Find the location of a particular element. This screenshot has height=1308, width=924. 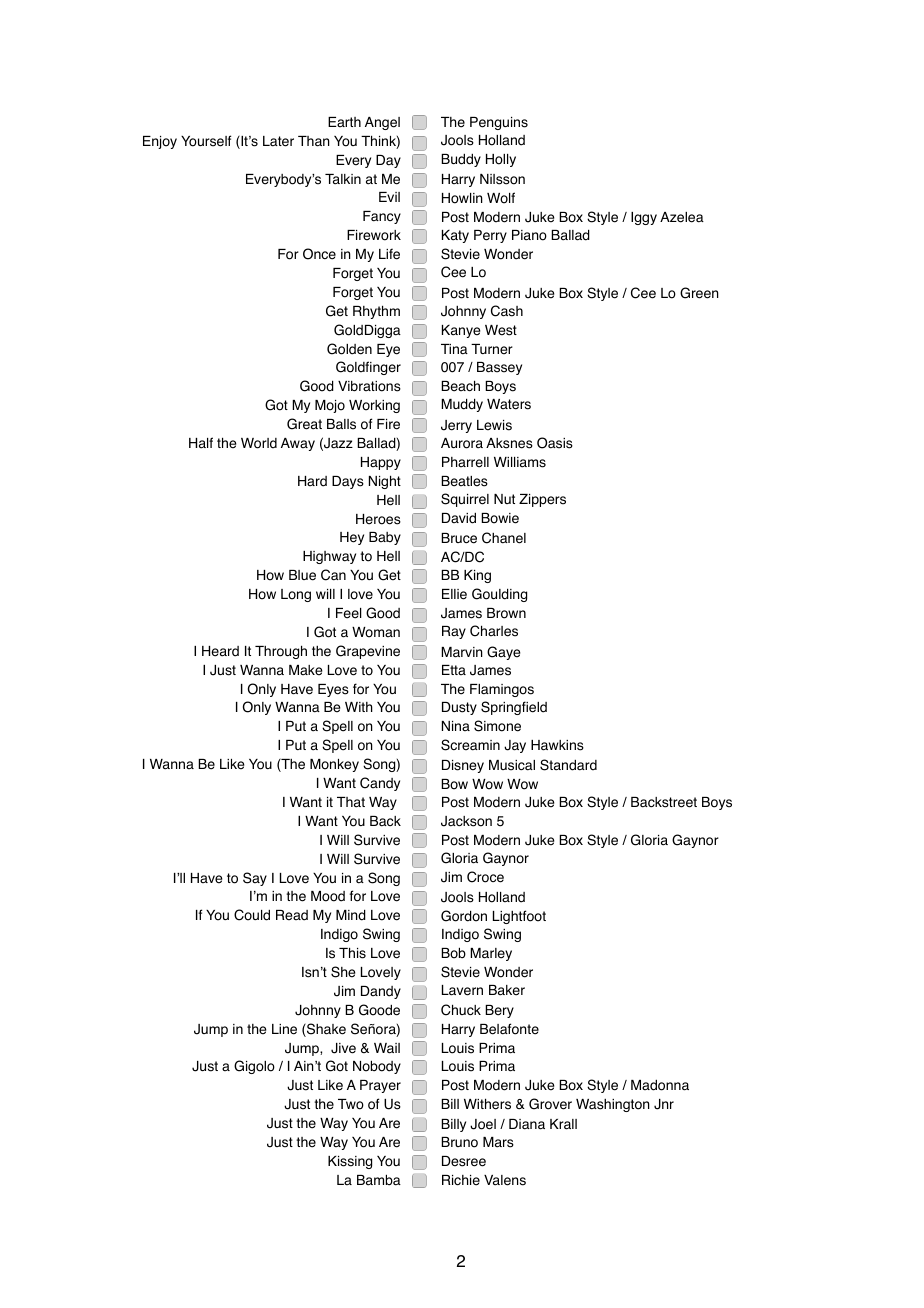

Buddy is located at coordinates (461, 160).
